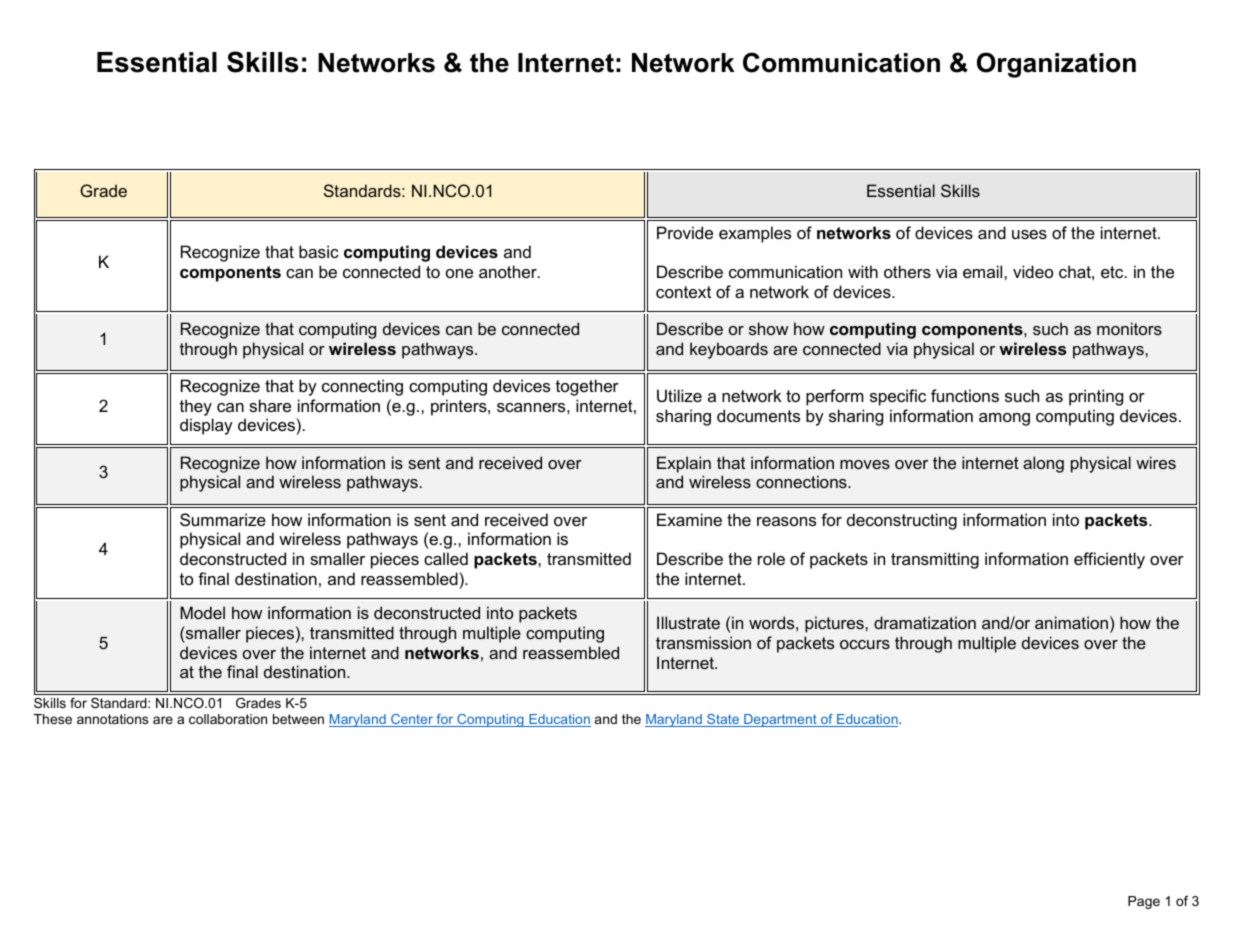  What do you see at coordinates (228, 719) in the image?
I see `collaboration` at bounding box center [228, 719].
